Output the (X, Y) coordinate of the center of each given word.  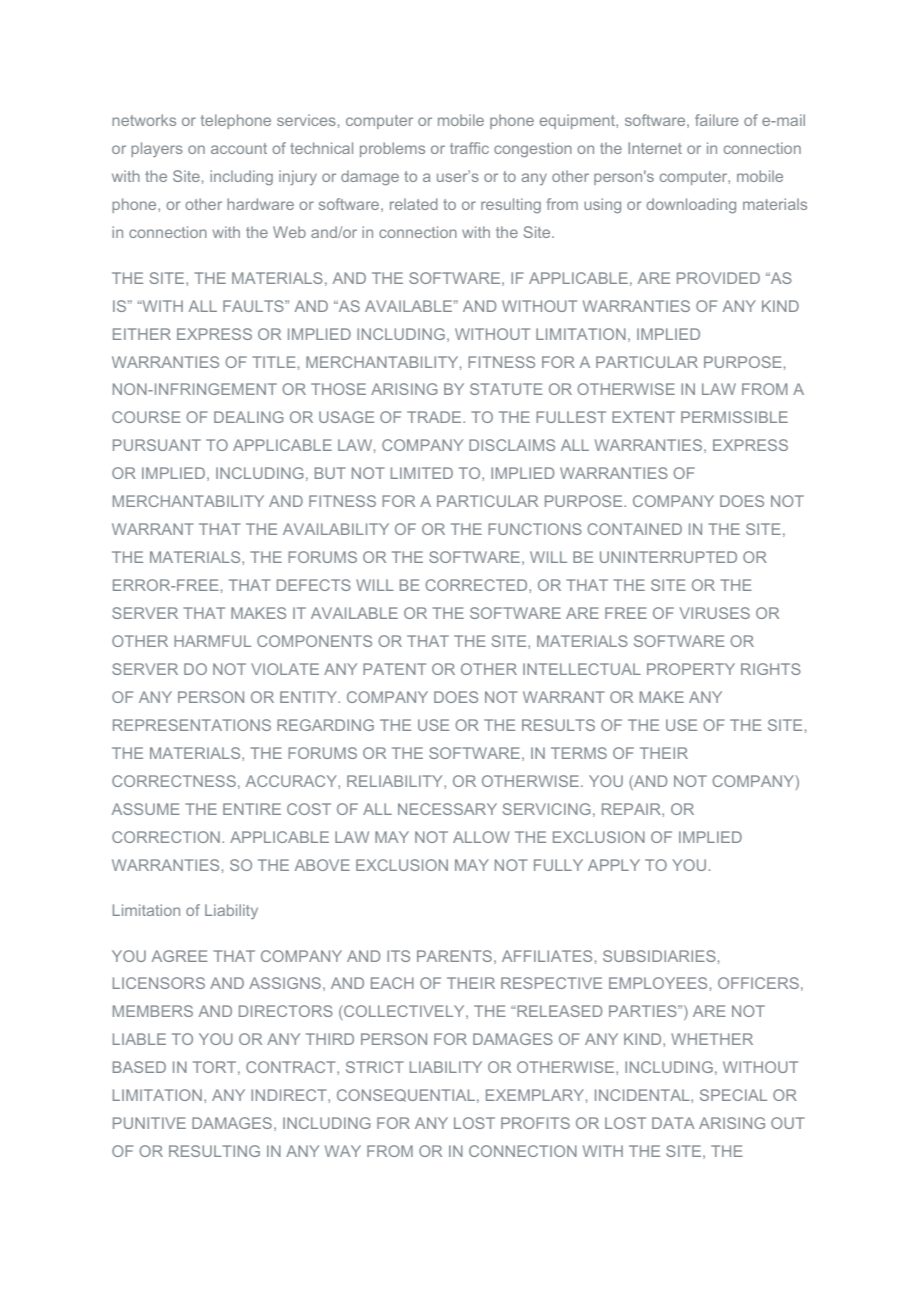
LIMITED (422, 473)
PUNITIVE (149, 1123)
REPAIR (632, 809)
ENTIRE (252, 809)
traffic (469, 148)
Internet (655, 148)
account (239, 148)
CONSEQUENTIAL (406, 1095)
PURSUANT (157, 445)
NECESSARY (447, 809)
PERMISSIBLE (734, 417)
